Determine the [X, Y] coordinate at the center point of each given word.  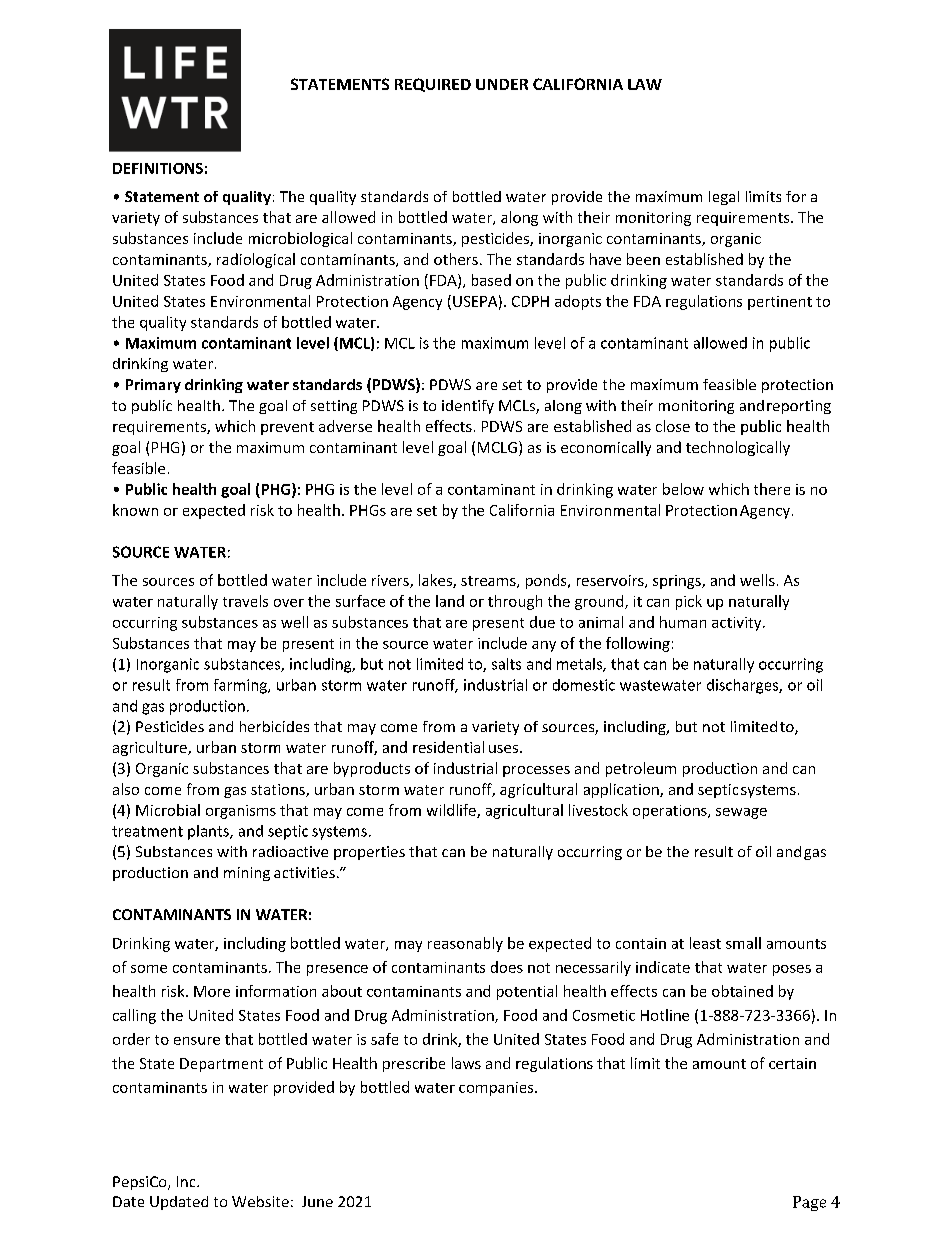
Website [260, 1201]
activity [738, 624]
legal [724, 198]
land [450, 601]
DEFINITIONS [158, 168]
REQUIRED [433, 85]
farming [241, 686]
